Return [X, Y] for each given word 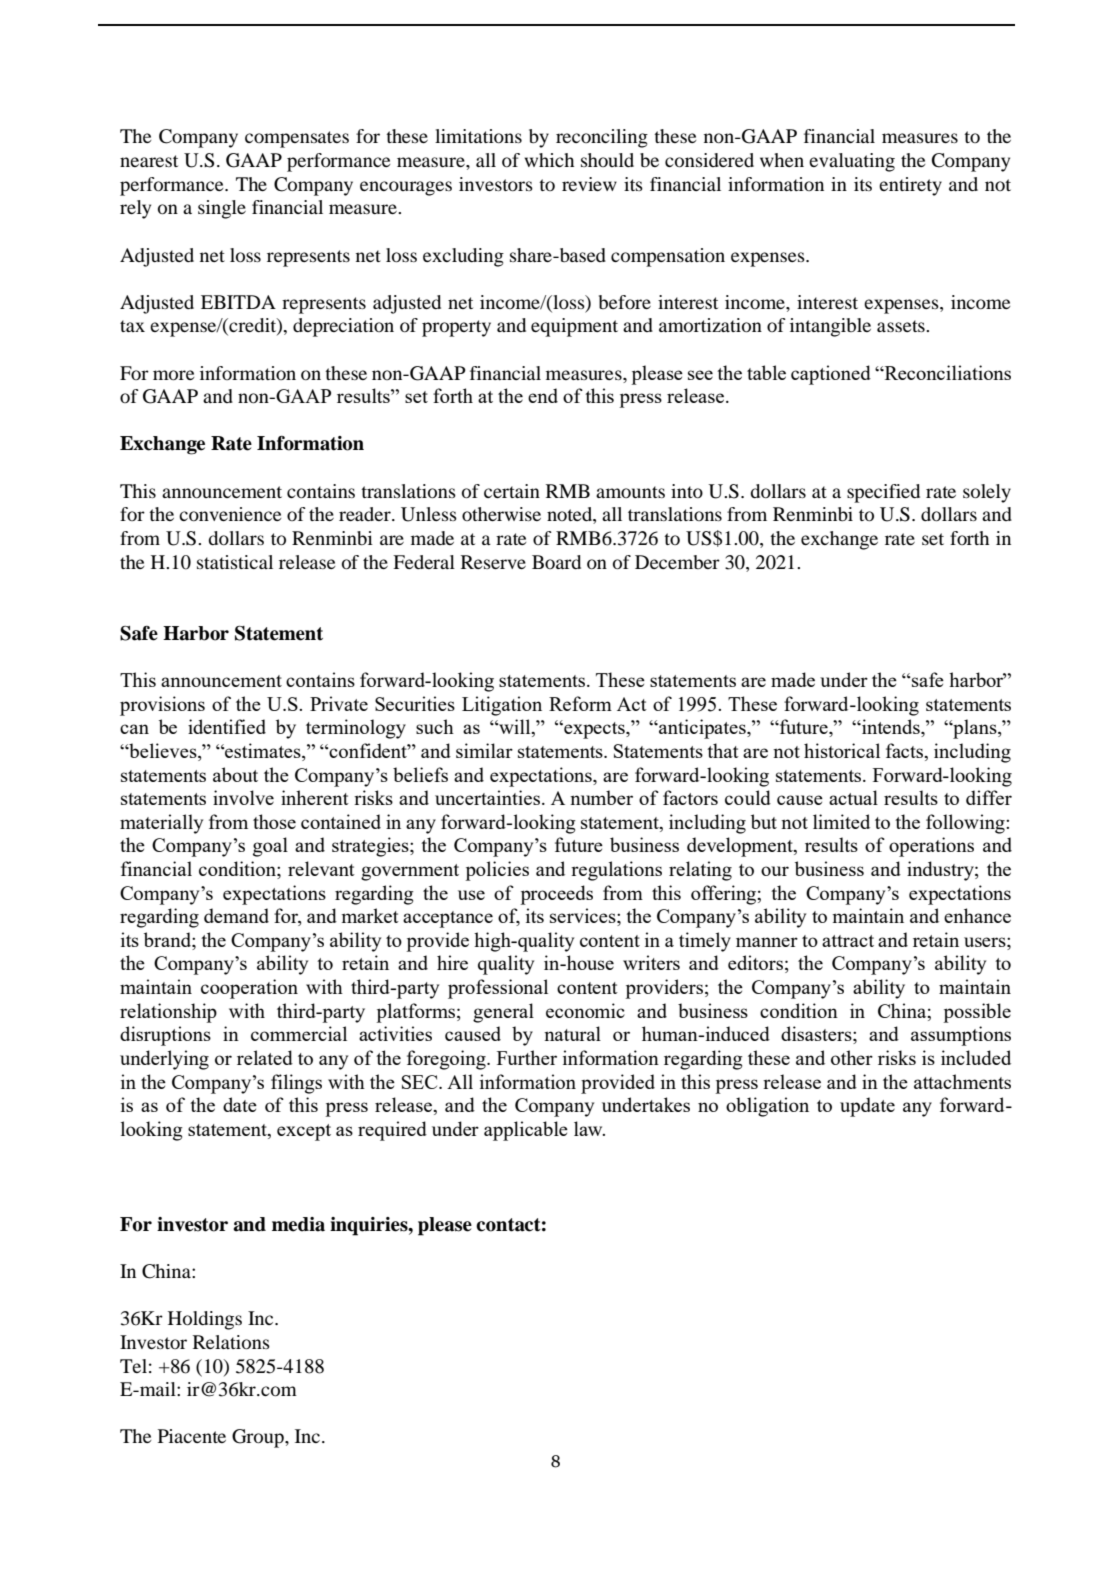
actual [853, 797]
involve [243, 797]
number [601, 797]
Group [259, 1438]
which [549, 160]
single [222, 209]
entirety [910, 186]
